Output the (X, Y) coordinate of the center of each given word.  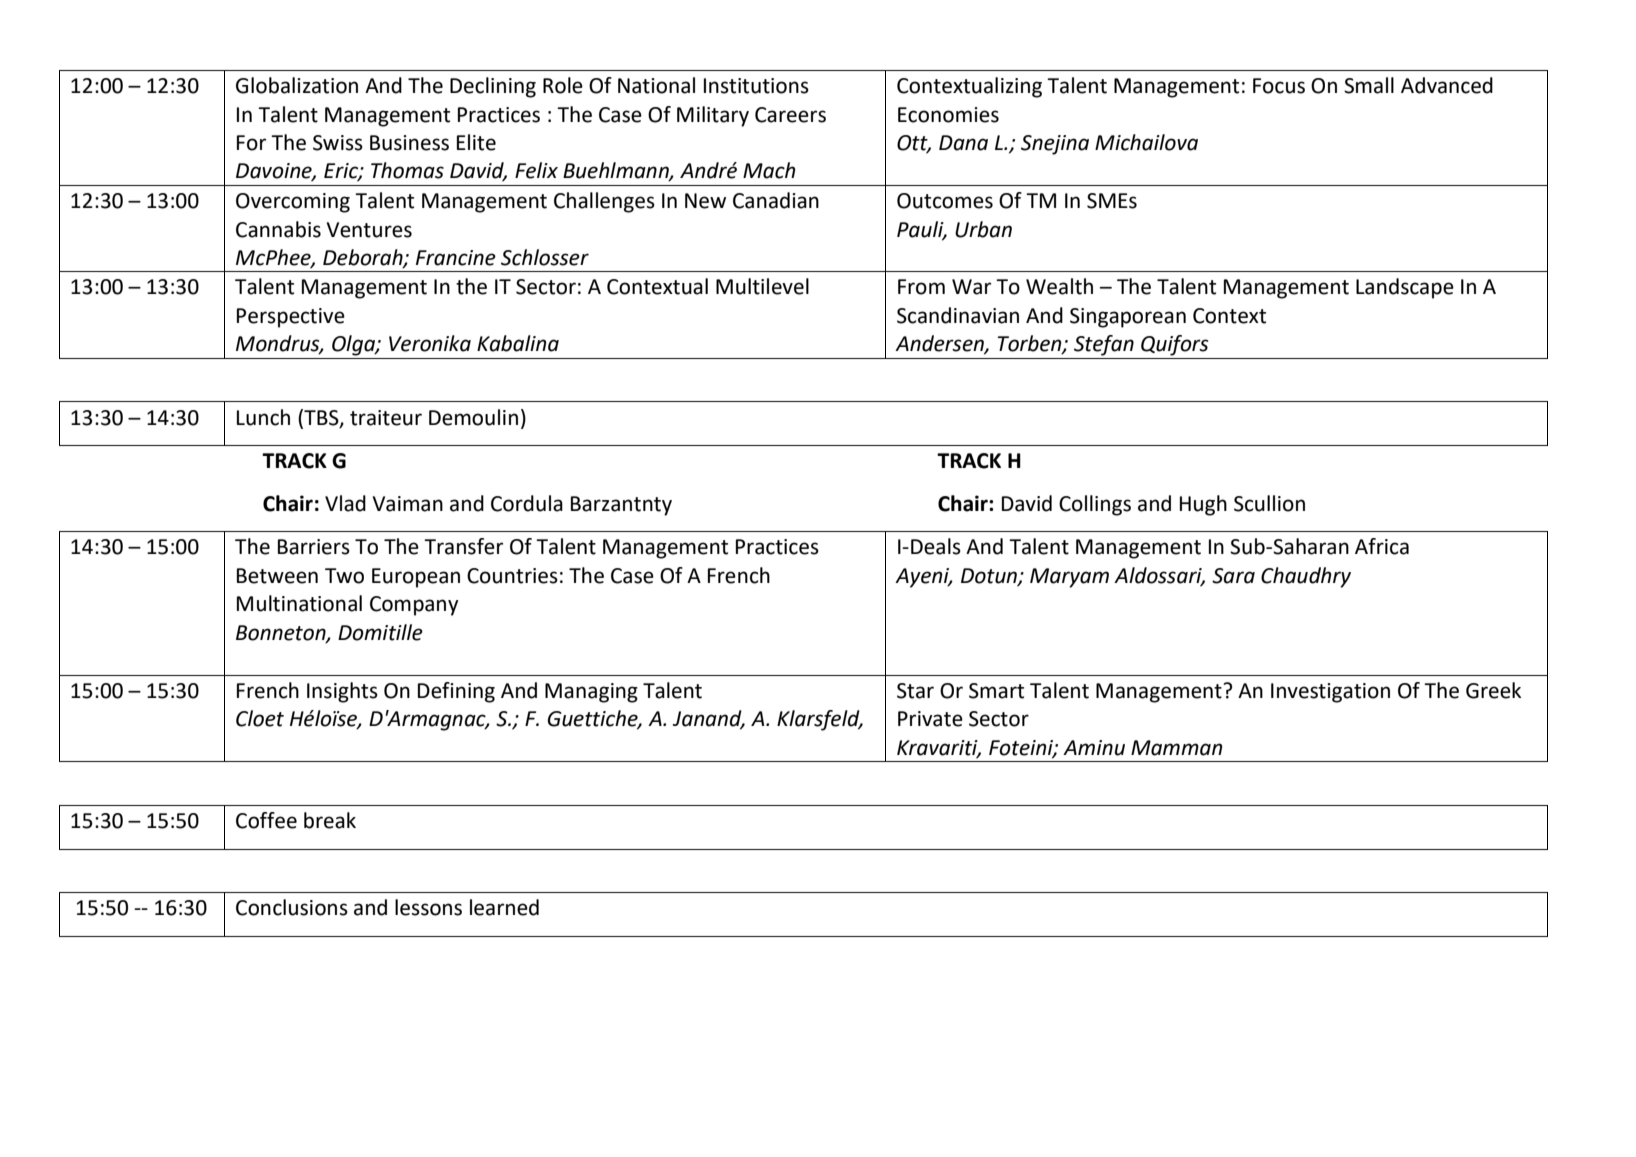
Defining (456, 692)
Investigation (1330, 693)
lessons (428, 907)
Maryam (1069, 578)
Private (930, 719)
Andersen (940, 344)
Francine (456, 258)
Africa (1382, 546)
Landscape (1405, 288)
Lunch (263, 417)
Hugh (1203, 505)
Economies (948, 115)
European (416, 578)
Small (1369, 85)
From (921, 287)
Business (409, 143)
